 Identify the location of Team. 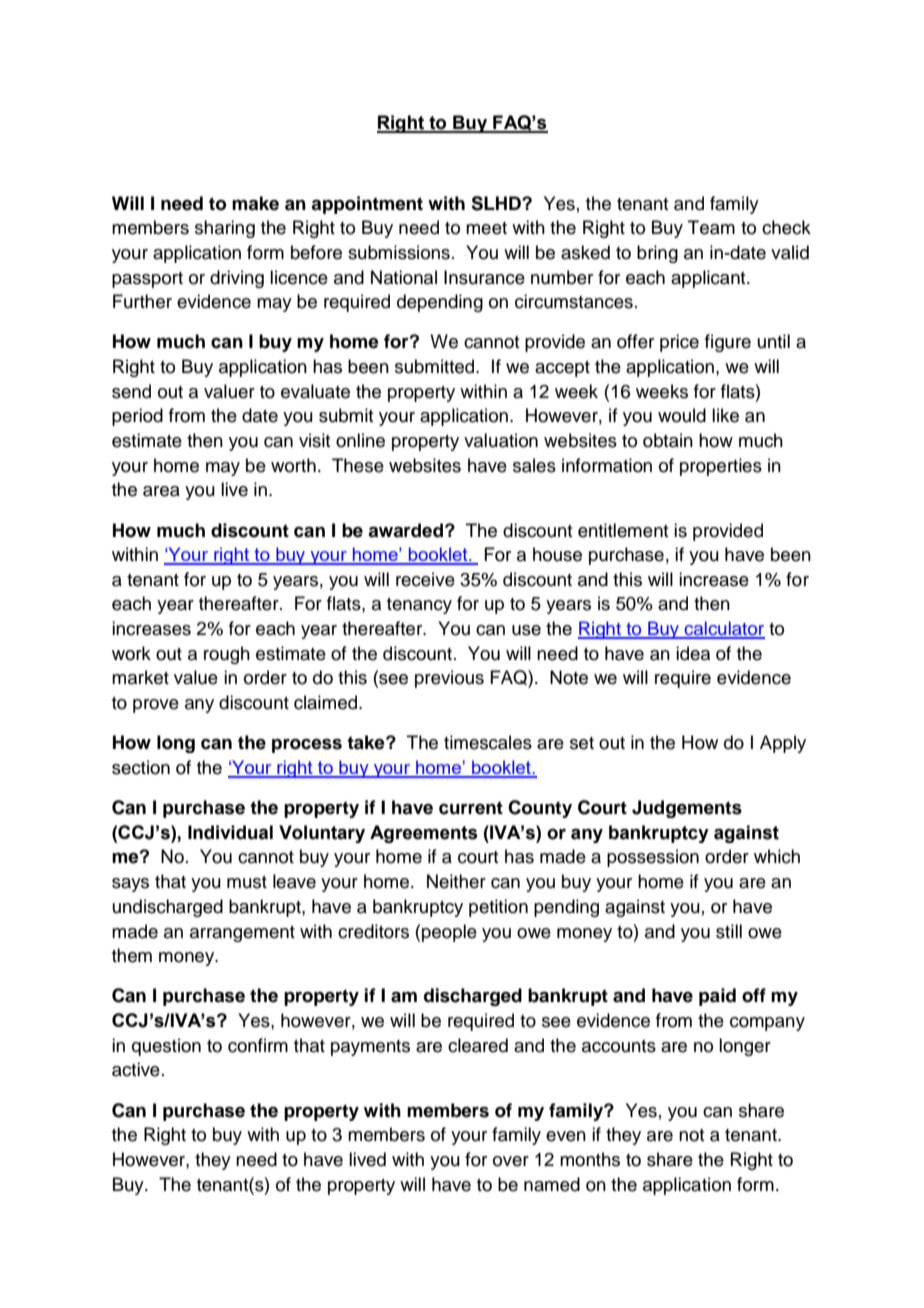
(711, 227).
